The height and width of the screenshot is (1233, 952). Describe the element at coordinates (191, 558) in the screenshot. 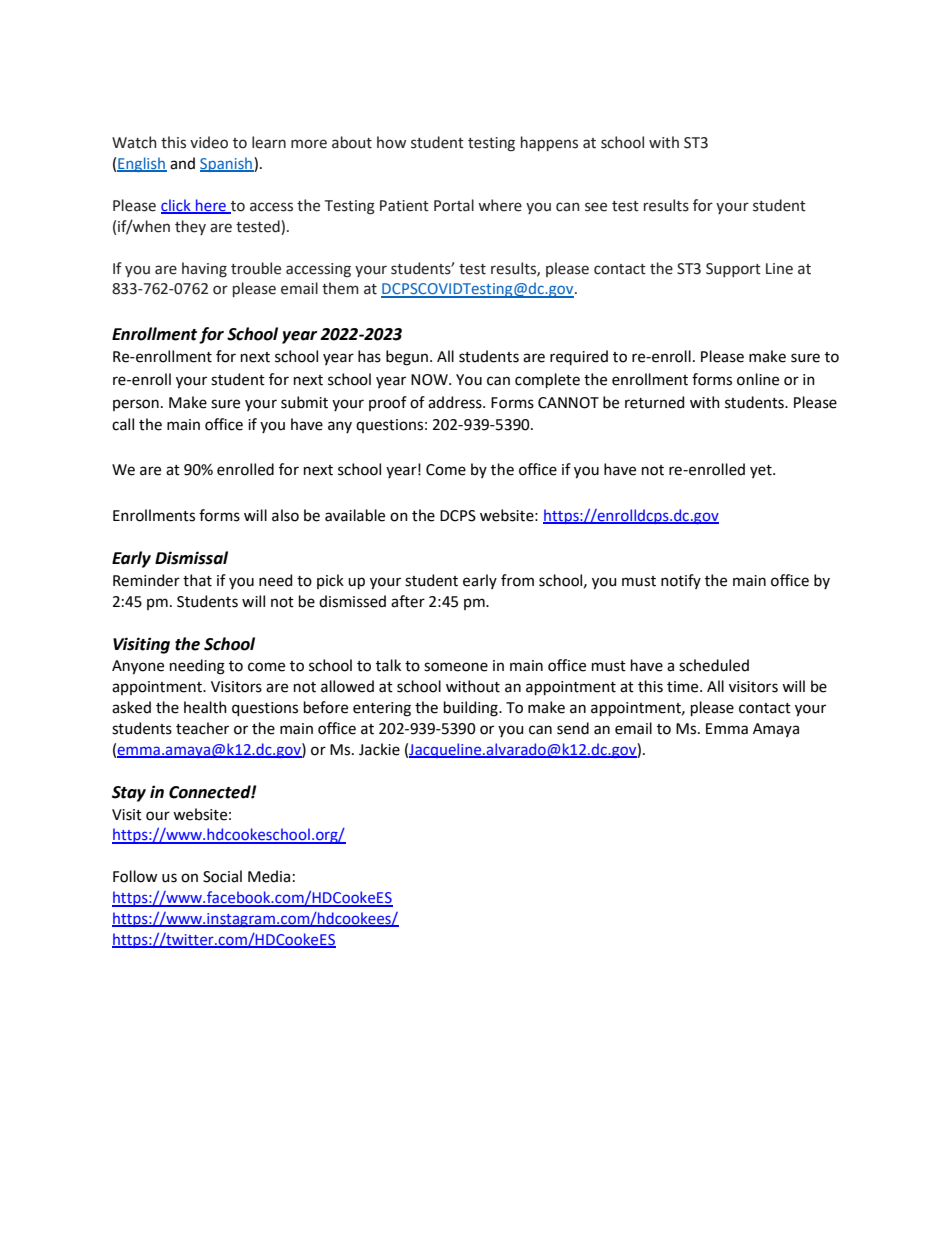

I see `Dismissal` at that location.
